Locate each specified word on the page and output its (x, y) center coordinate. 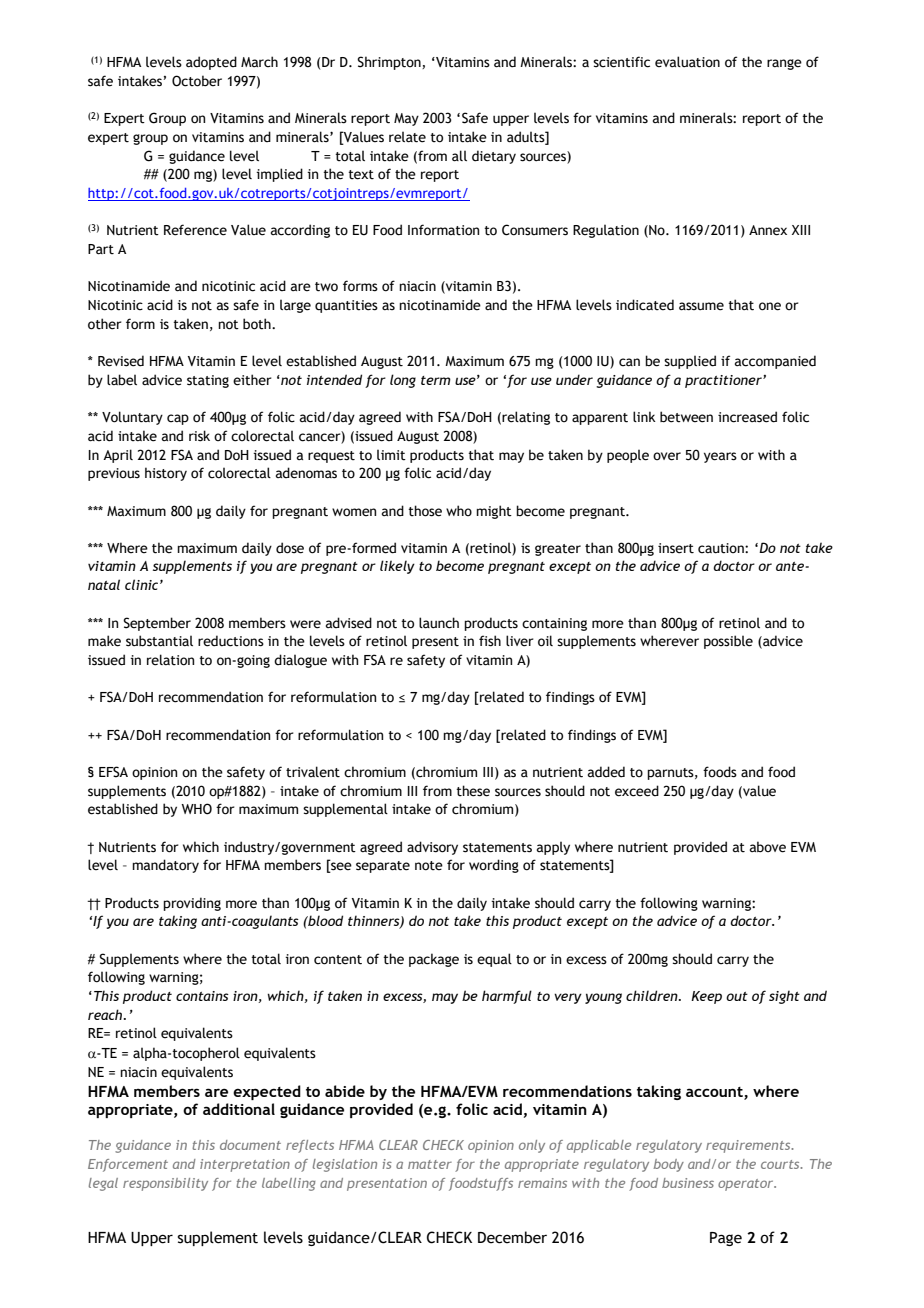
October (197, 81)
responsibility (165, 1184)
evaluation (687, 62)
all (459, 156)
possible (728, 642)
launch (439, 623)
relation (170, 660)
